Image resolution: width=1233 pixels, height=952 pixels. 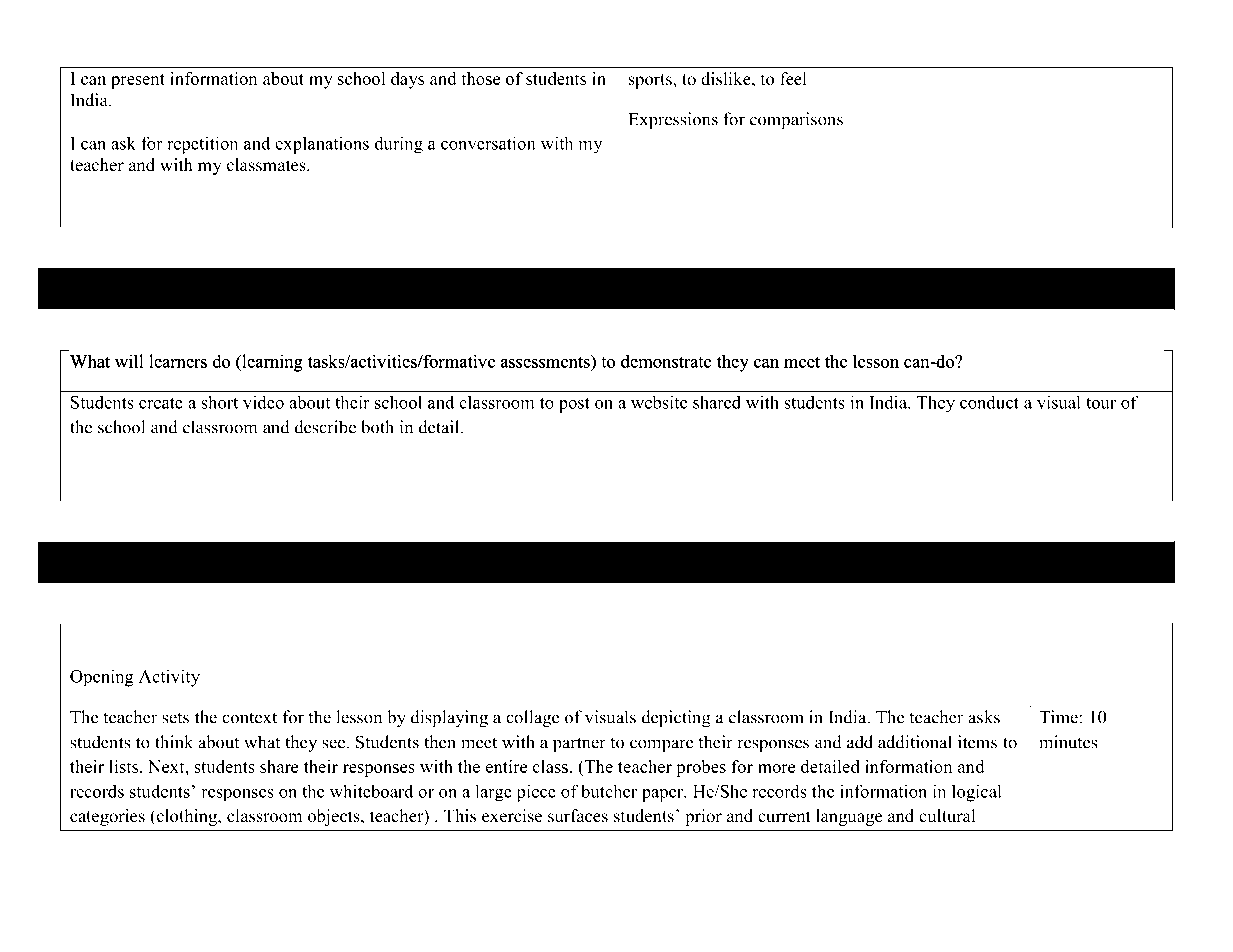 I want to click on butcher, so click(x=609, y=791).
